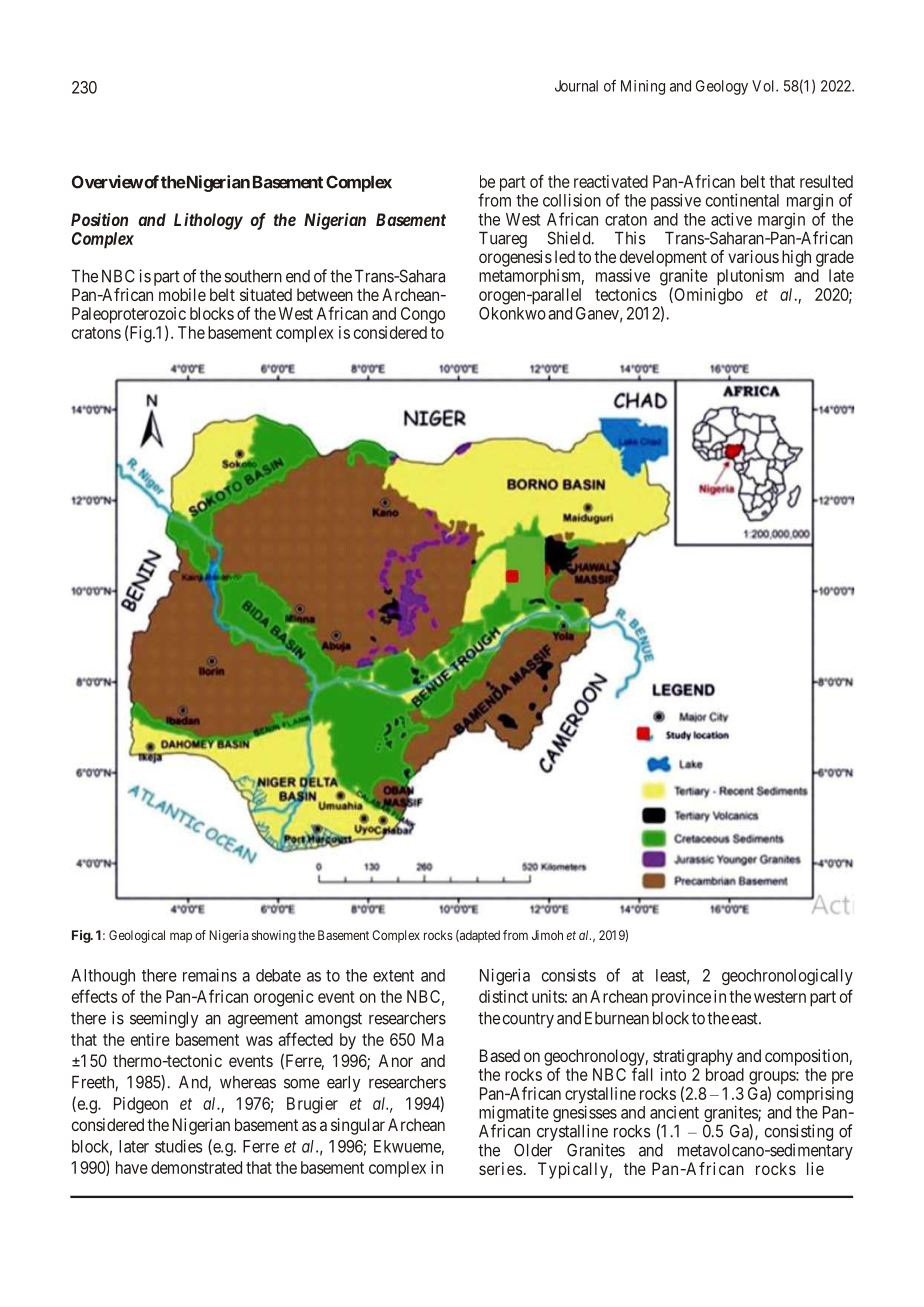 This page has width=924, height=1307. What do you see at coordinates (681, 998) in the page?
I see `province` at bounding box center [681, 998].
